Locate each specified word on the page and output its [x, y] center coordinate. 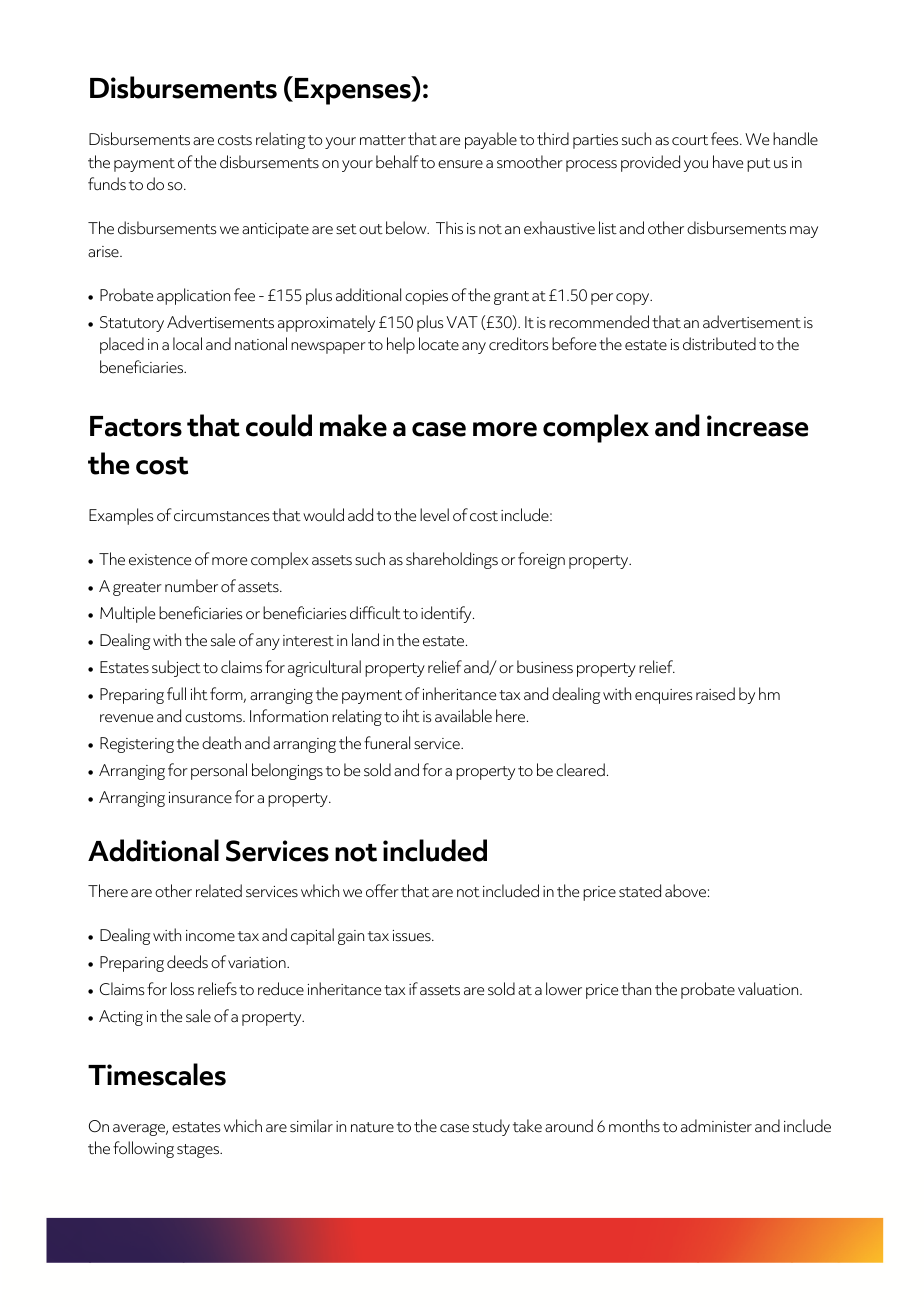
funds [107, 184]
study [491, 1127]
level [434, 515]
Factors [136, 426]
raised [715, 694]
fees [726, 139]
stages [199, 1151]
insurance [200, 798]
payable [491, 140]
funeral [387, 743]
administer [716, 1126]
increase [757, 426]
